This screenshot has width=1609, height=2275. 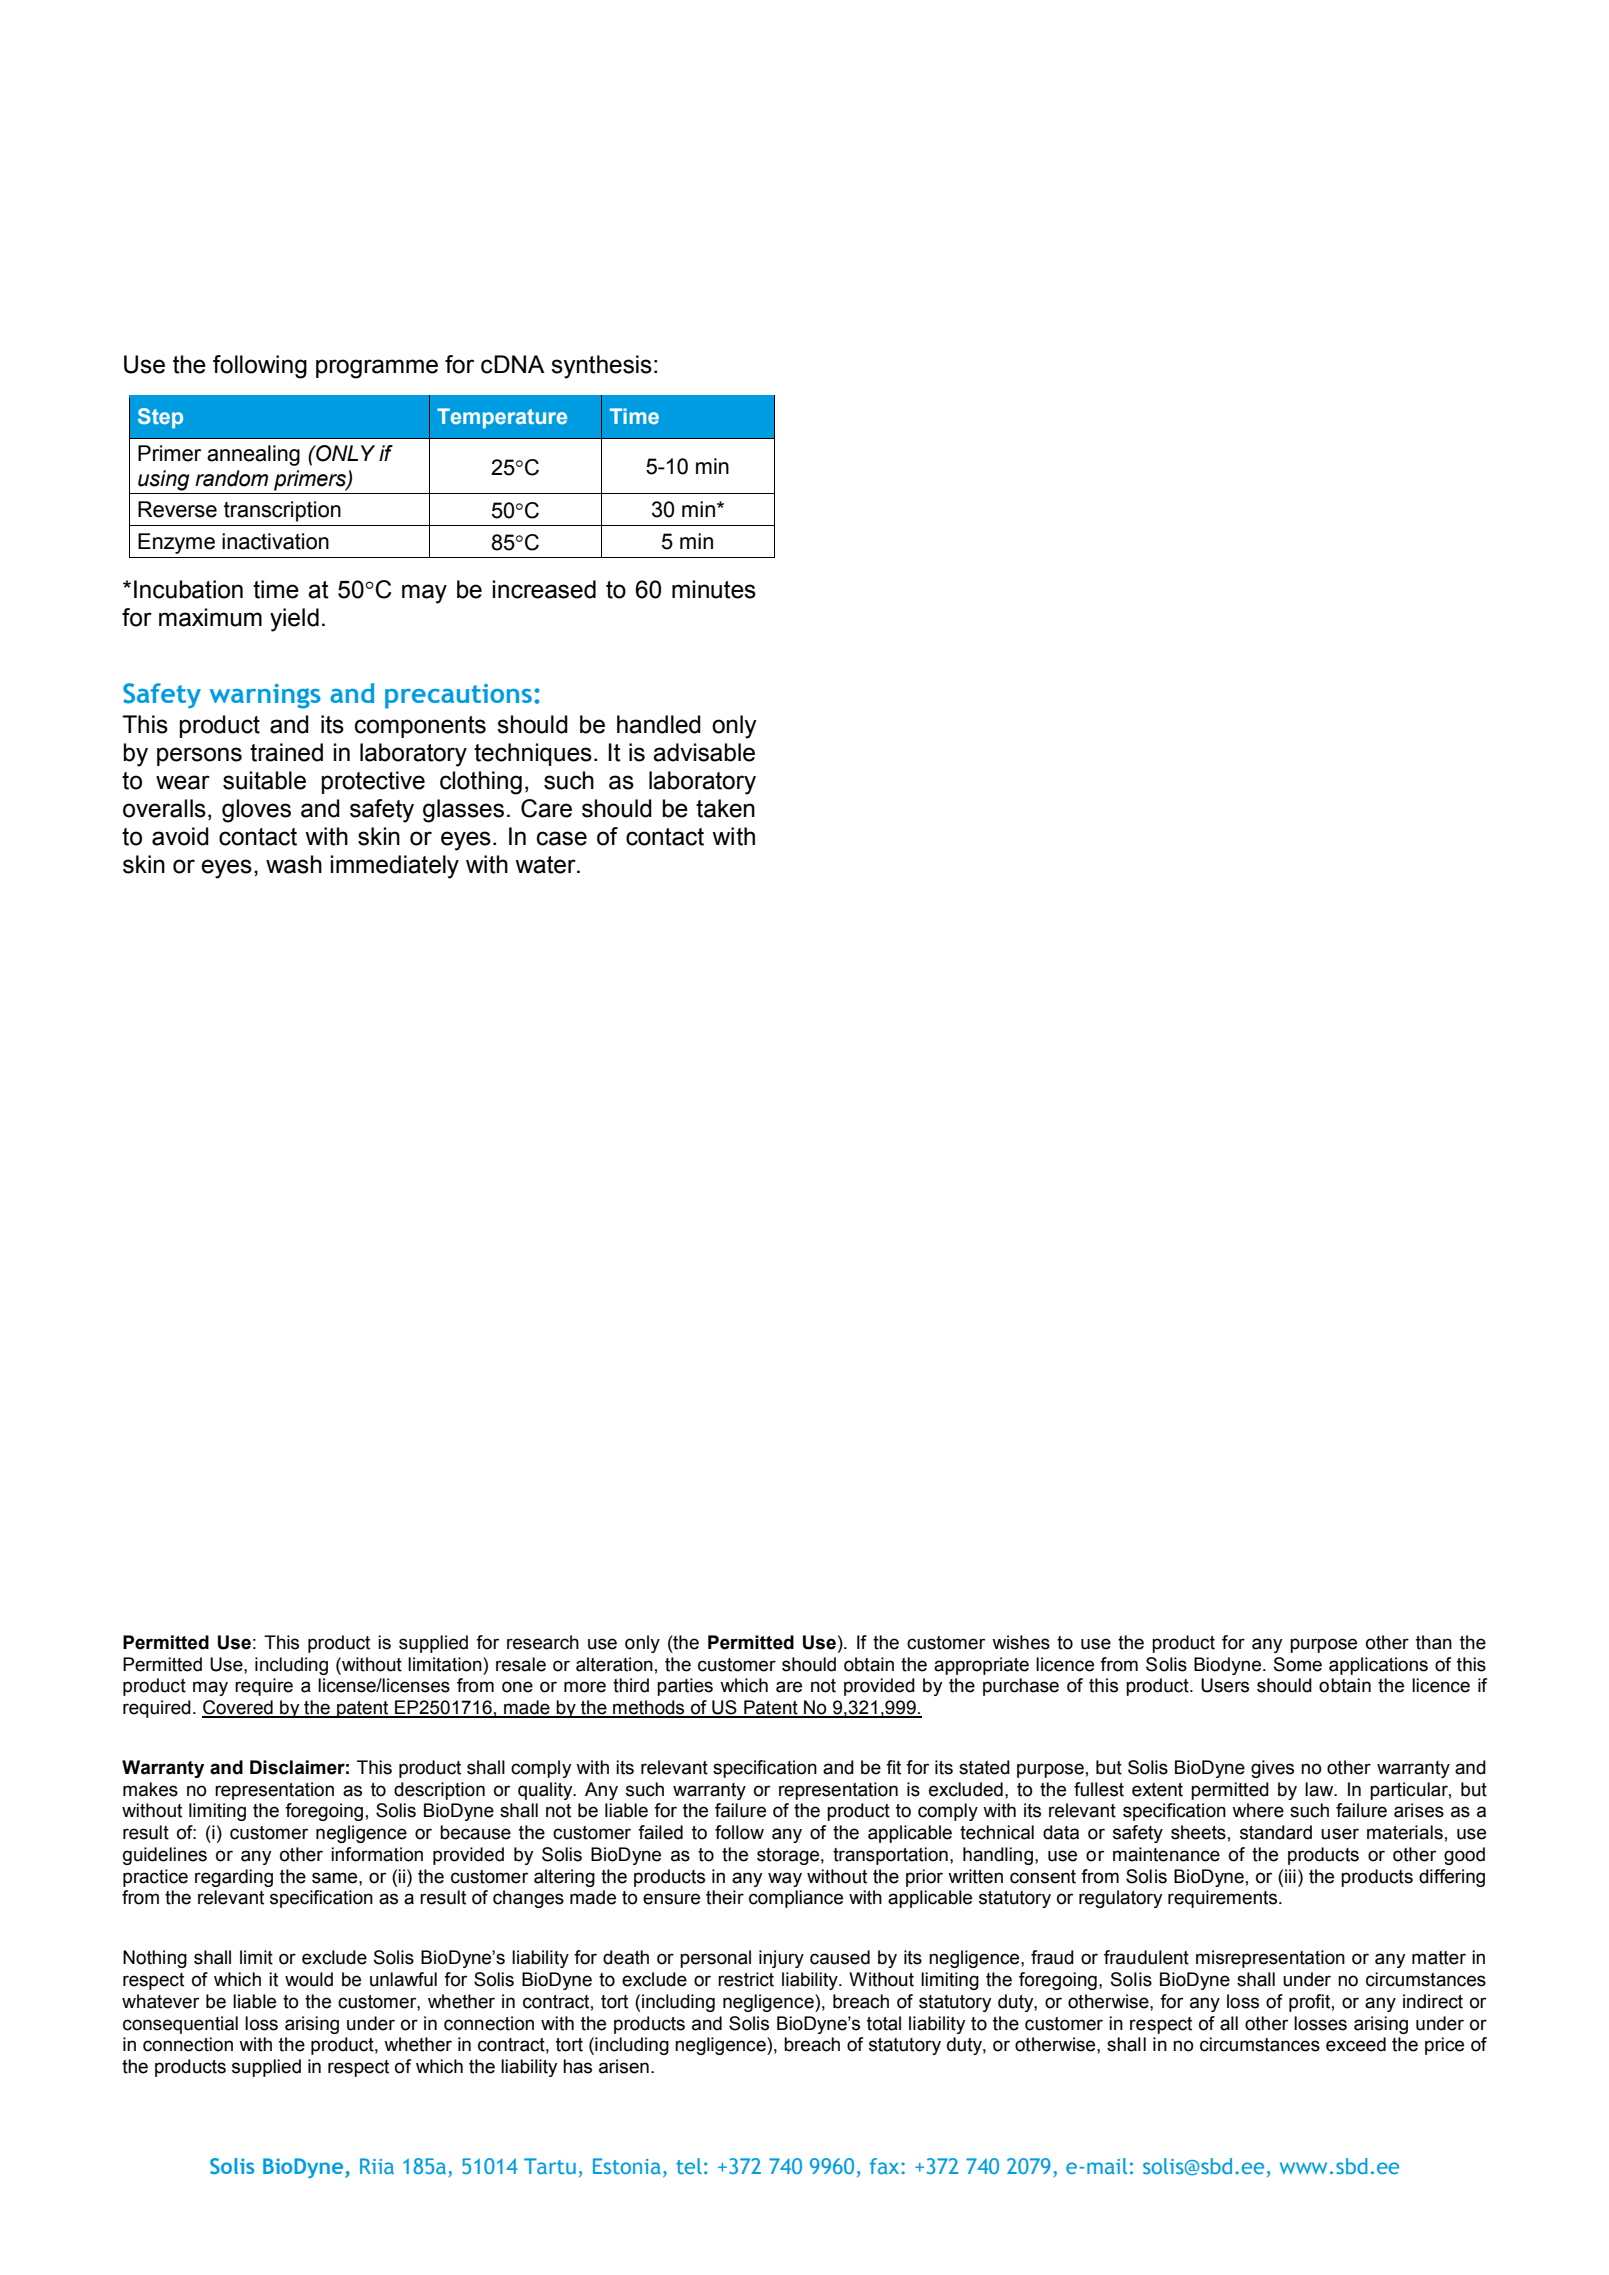 I want to click on parties, so click(x=685, y=1687).
